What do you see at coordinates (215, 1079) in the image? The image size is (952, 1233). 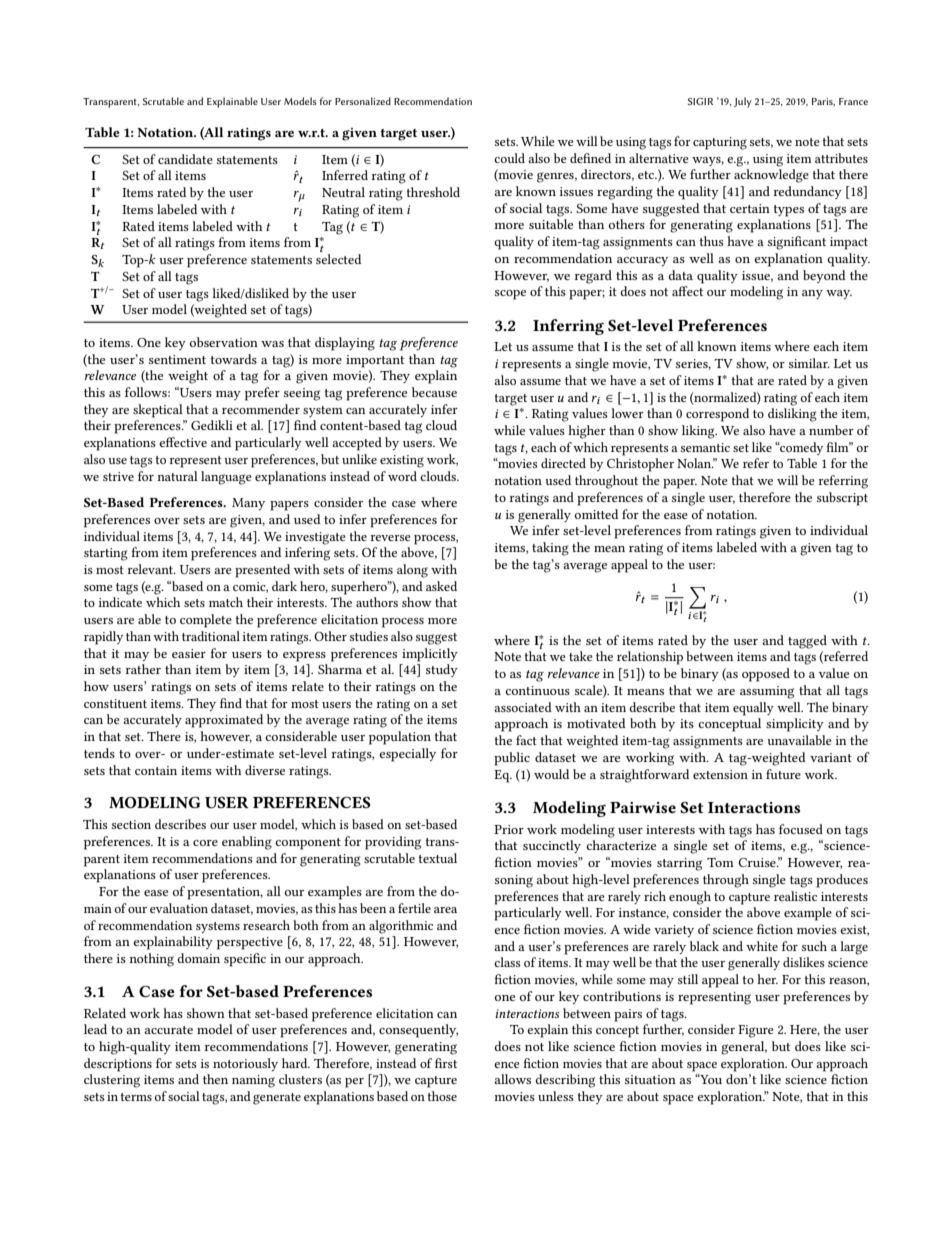 I see `then` at bounding box center [215, 1079].
